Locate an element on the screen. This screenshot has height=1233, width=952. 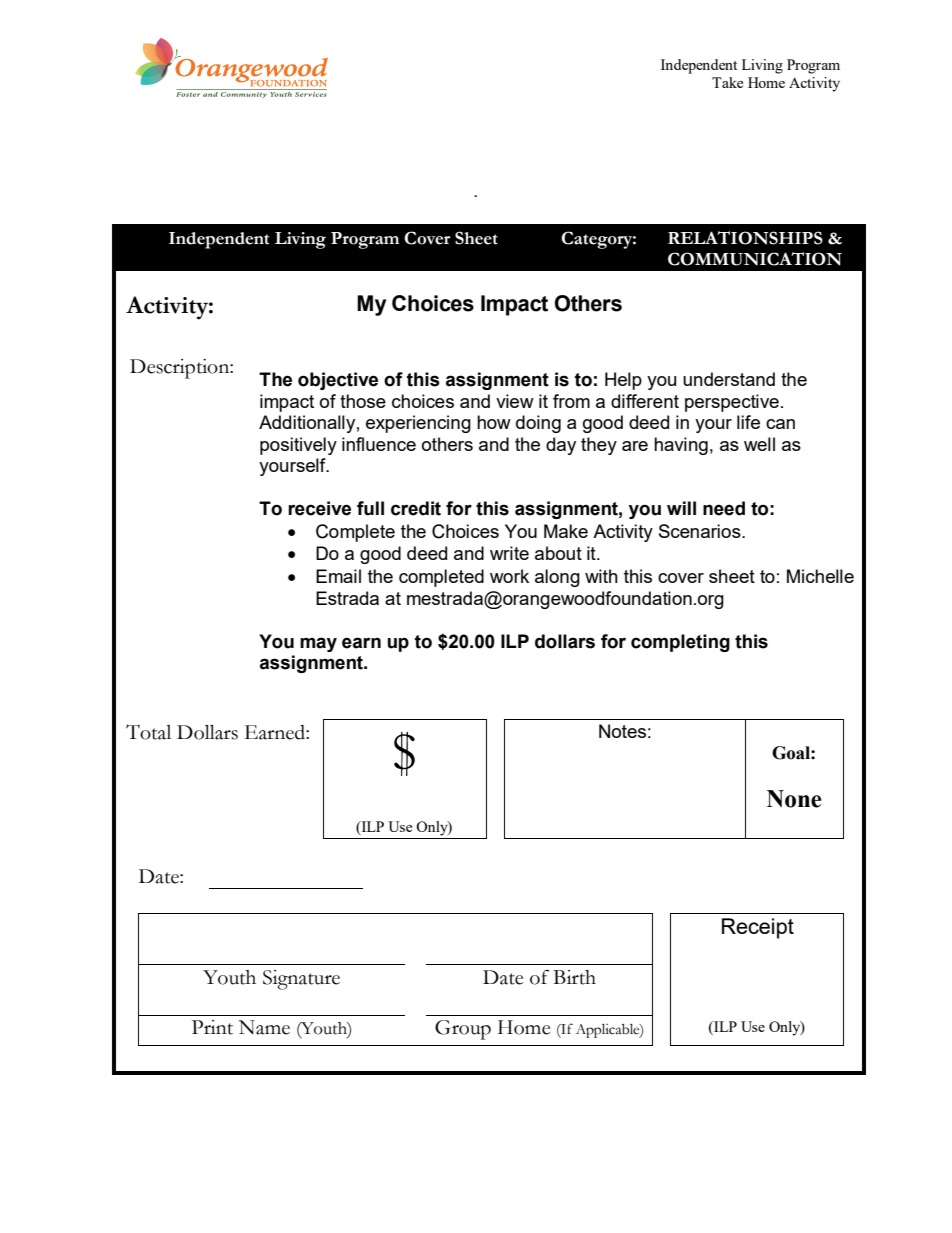
Print is located at coordinates (212, 1027).
